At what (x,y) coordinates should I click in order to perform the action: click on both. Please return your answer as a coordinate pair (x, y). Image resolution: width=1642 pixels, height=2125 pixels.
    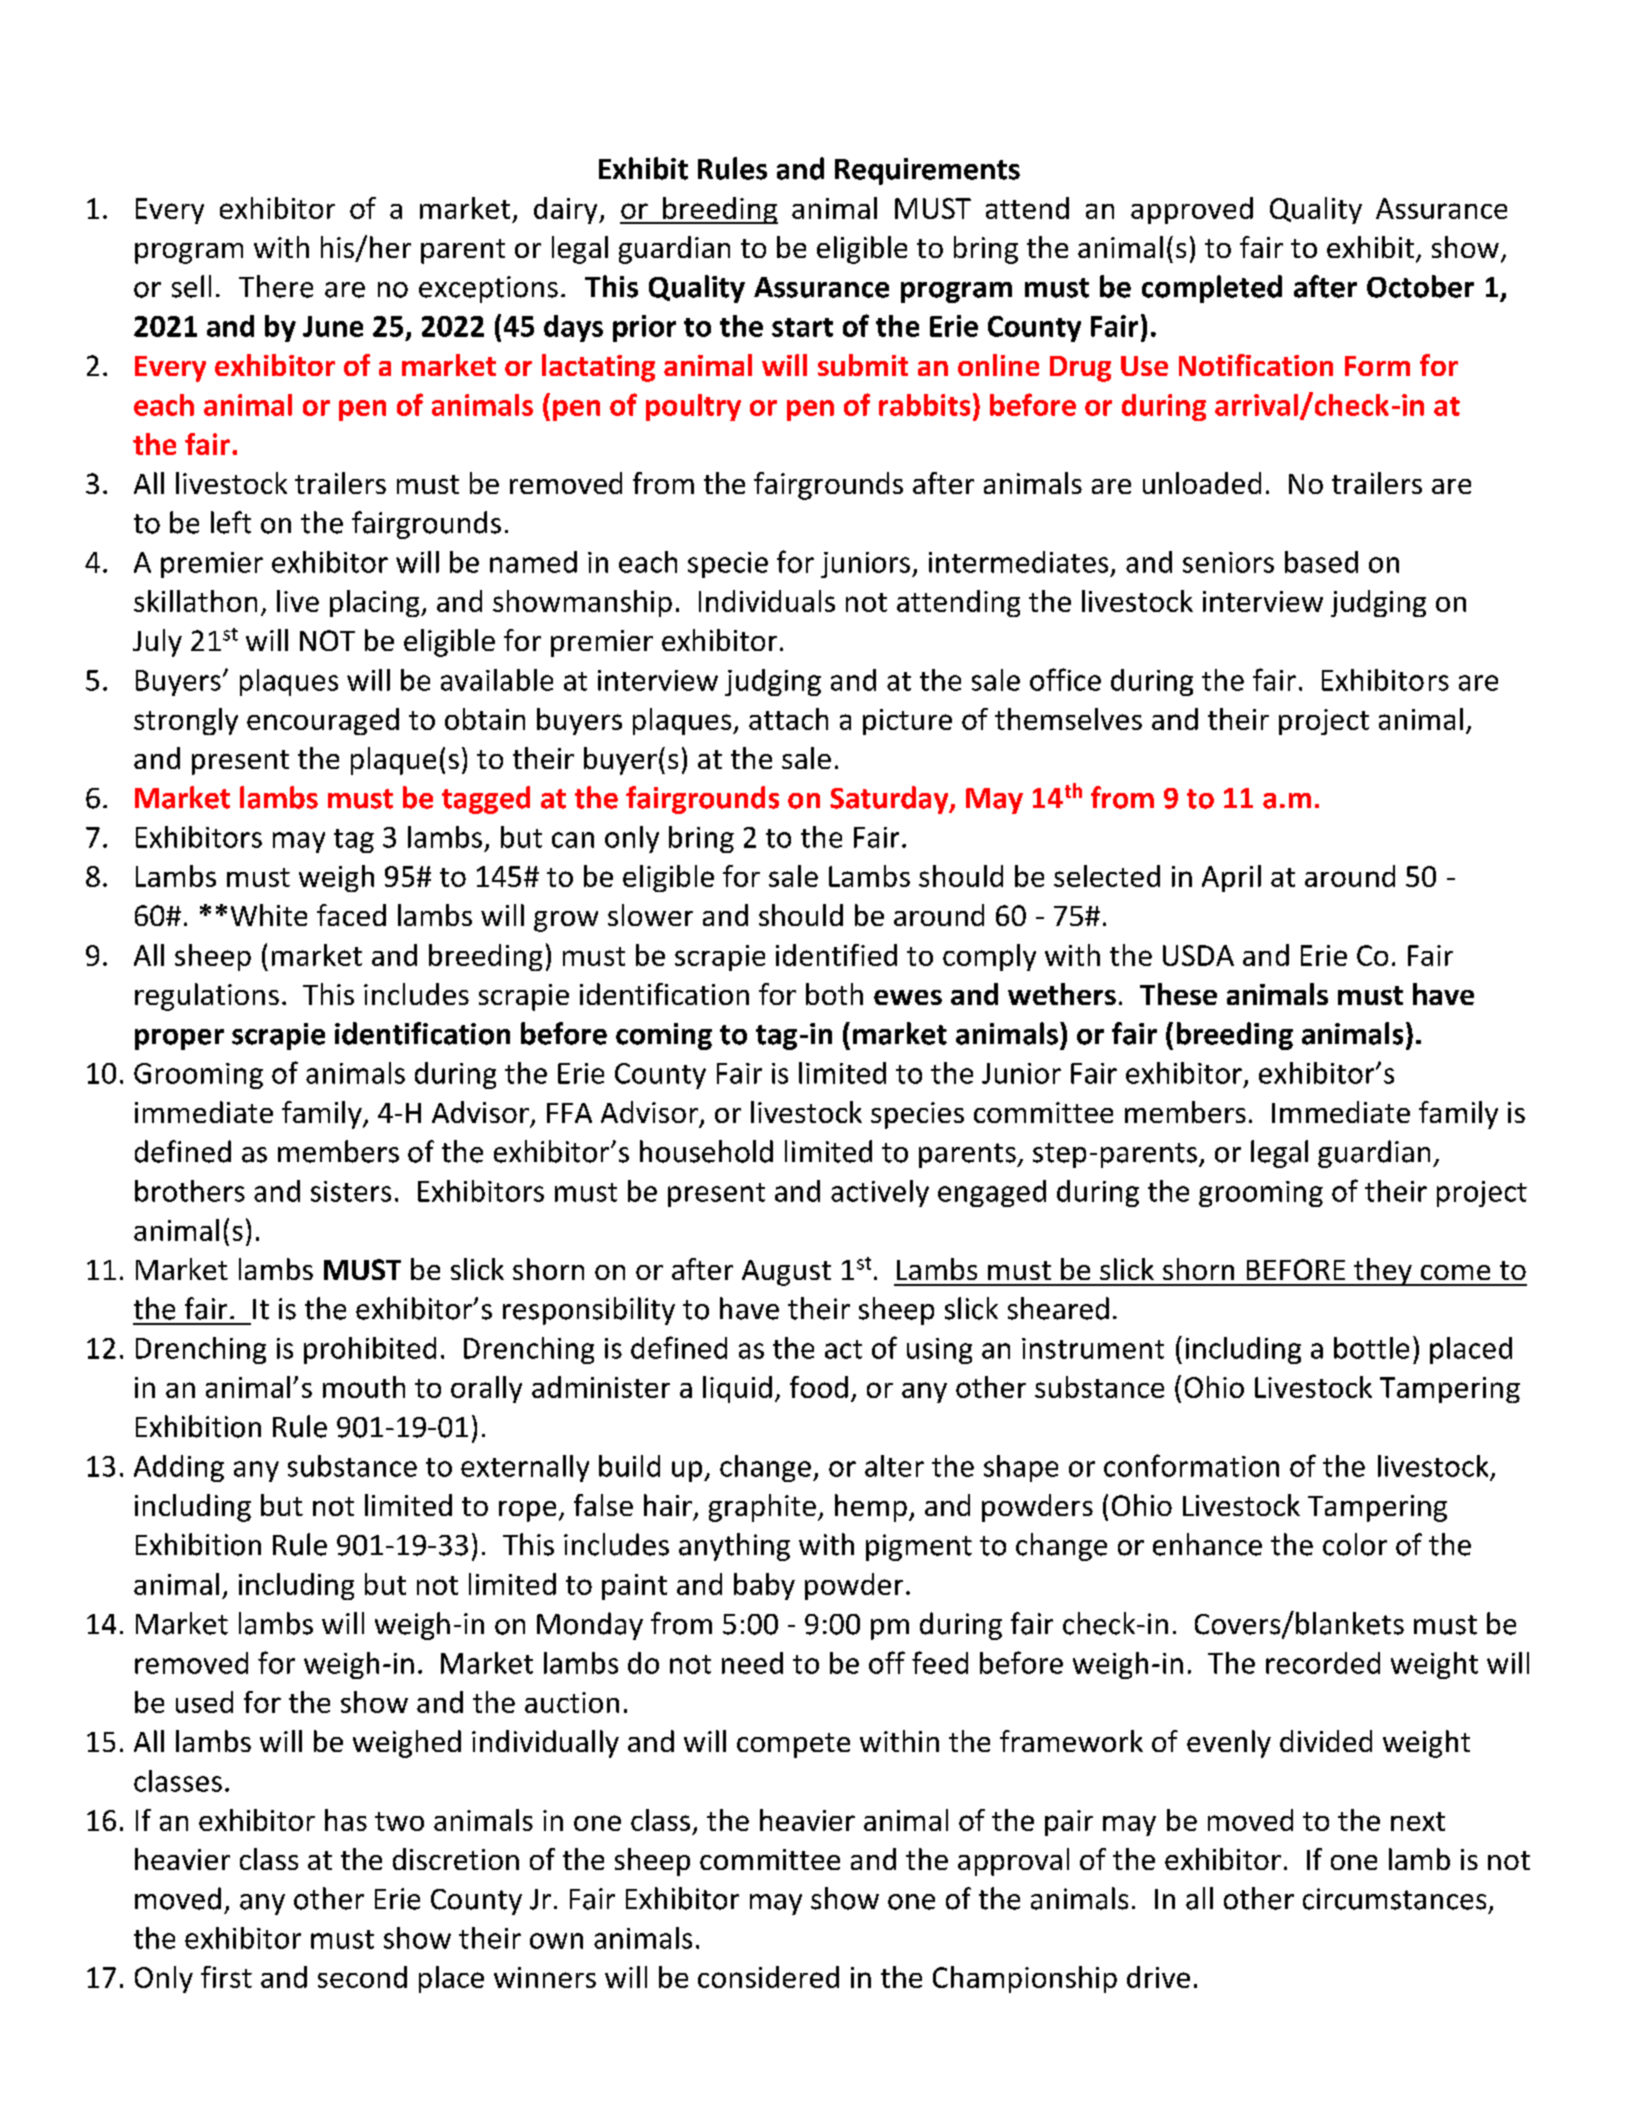
    Looking at the image, I should click on (834, 994).
